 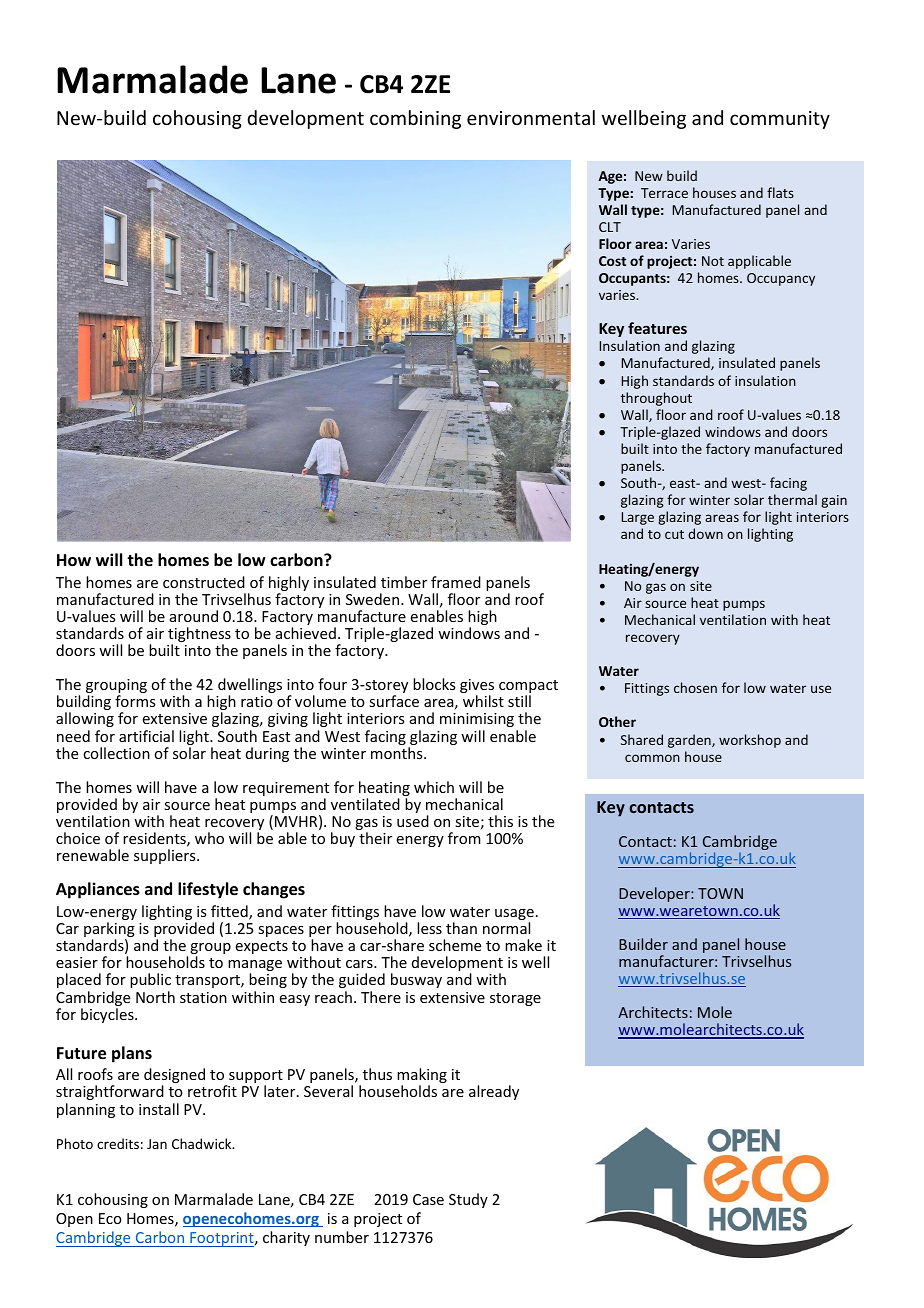 I want to click on forms, so click(x=135, y=701).
